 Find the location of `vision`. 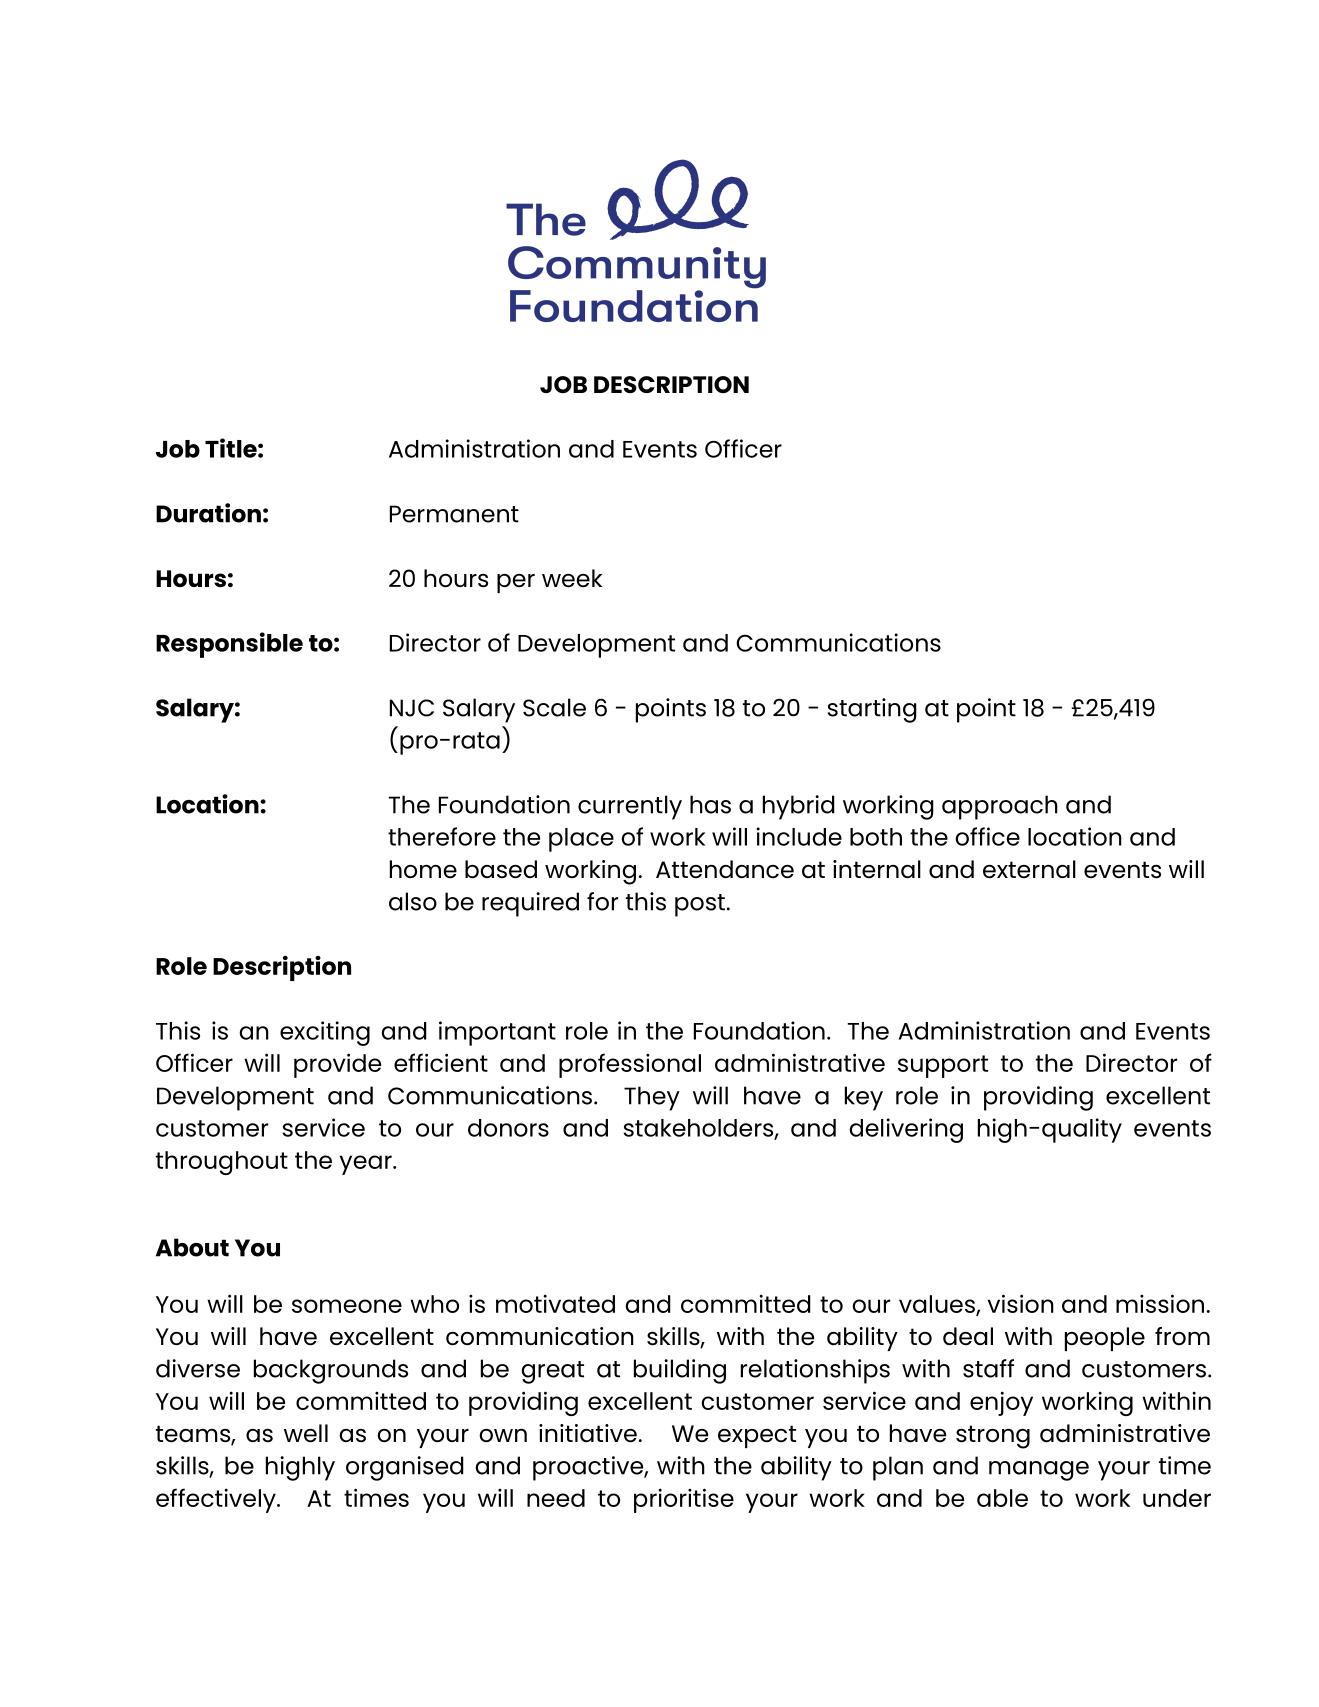

vision is located at coordinates (1021, 1303).
